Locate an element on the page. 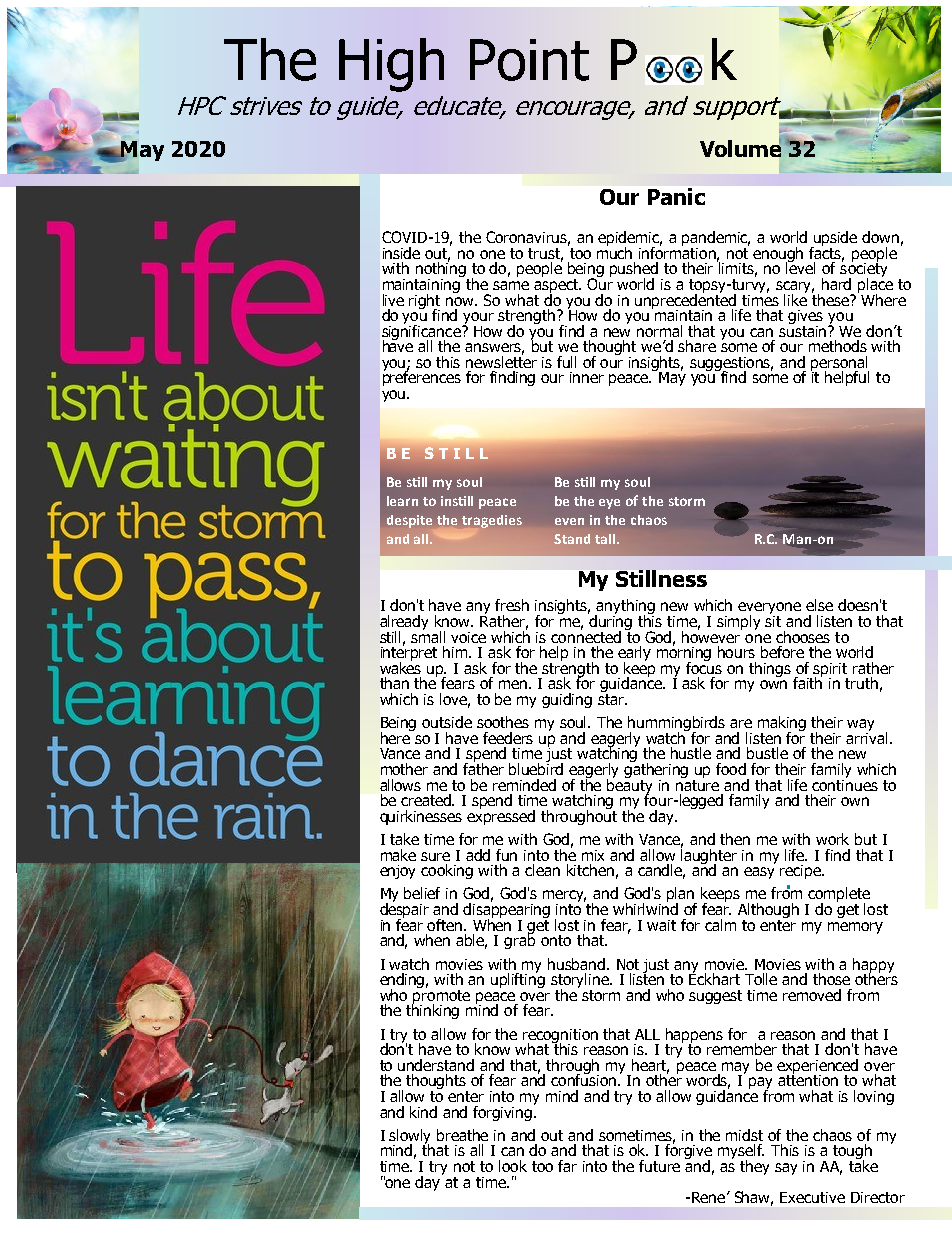 Image resolution: width=952 pixels, height=1233 pixels. upside is located at coordinates (834, 240).
